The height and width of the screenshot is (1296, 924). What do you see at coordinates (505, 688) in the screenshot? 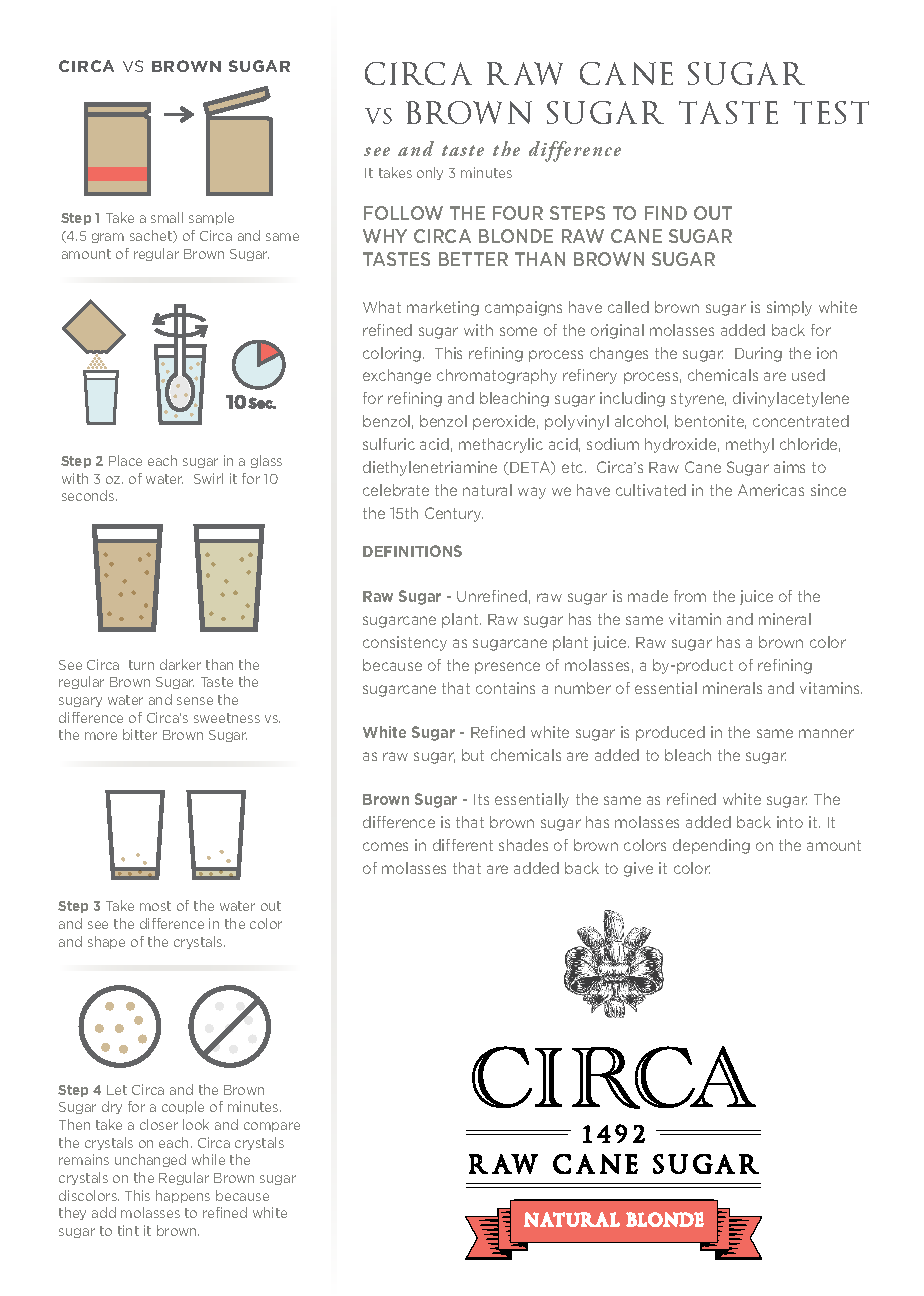
I see `contains` at bounding box center [505, 688].
